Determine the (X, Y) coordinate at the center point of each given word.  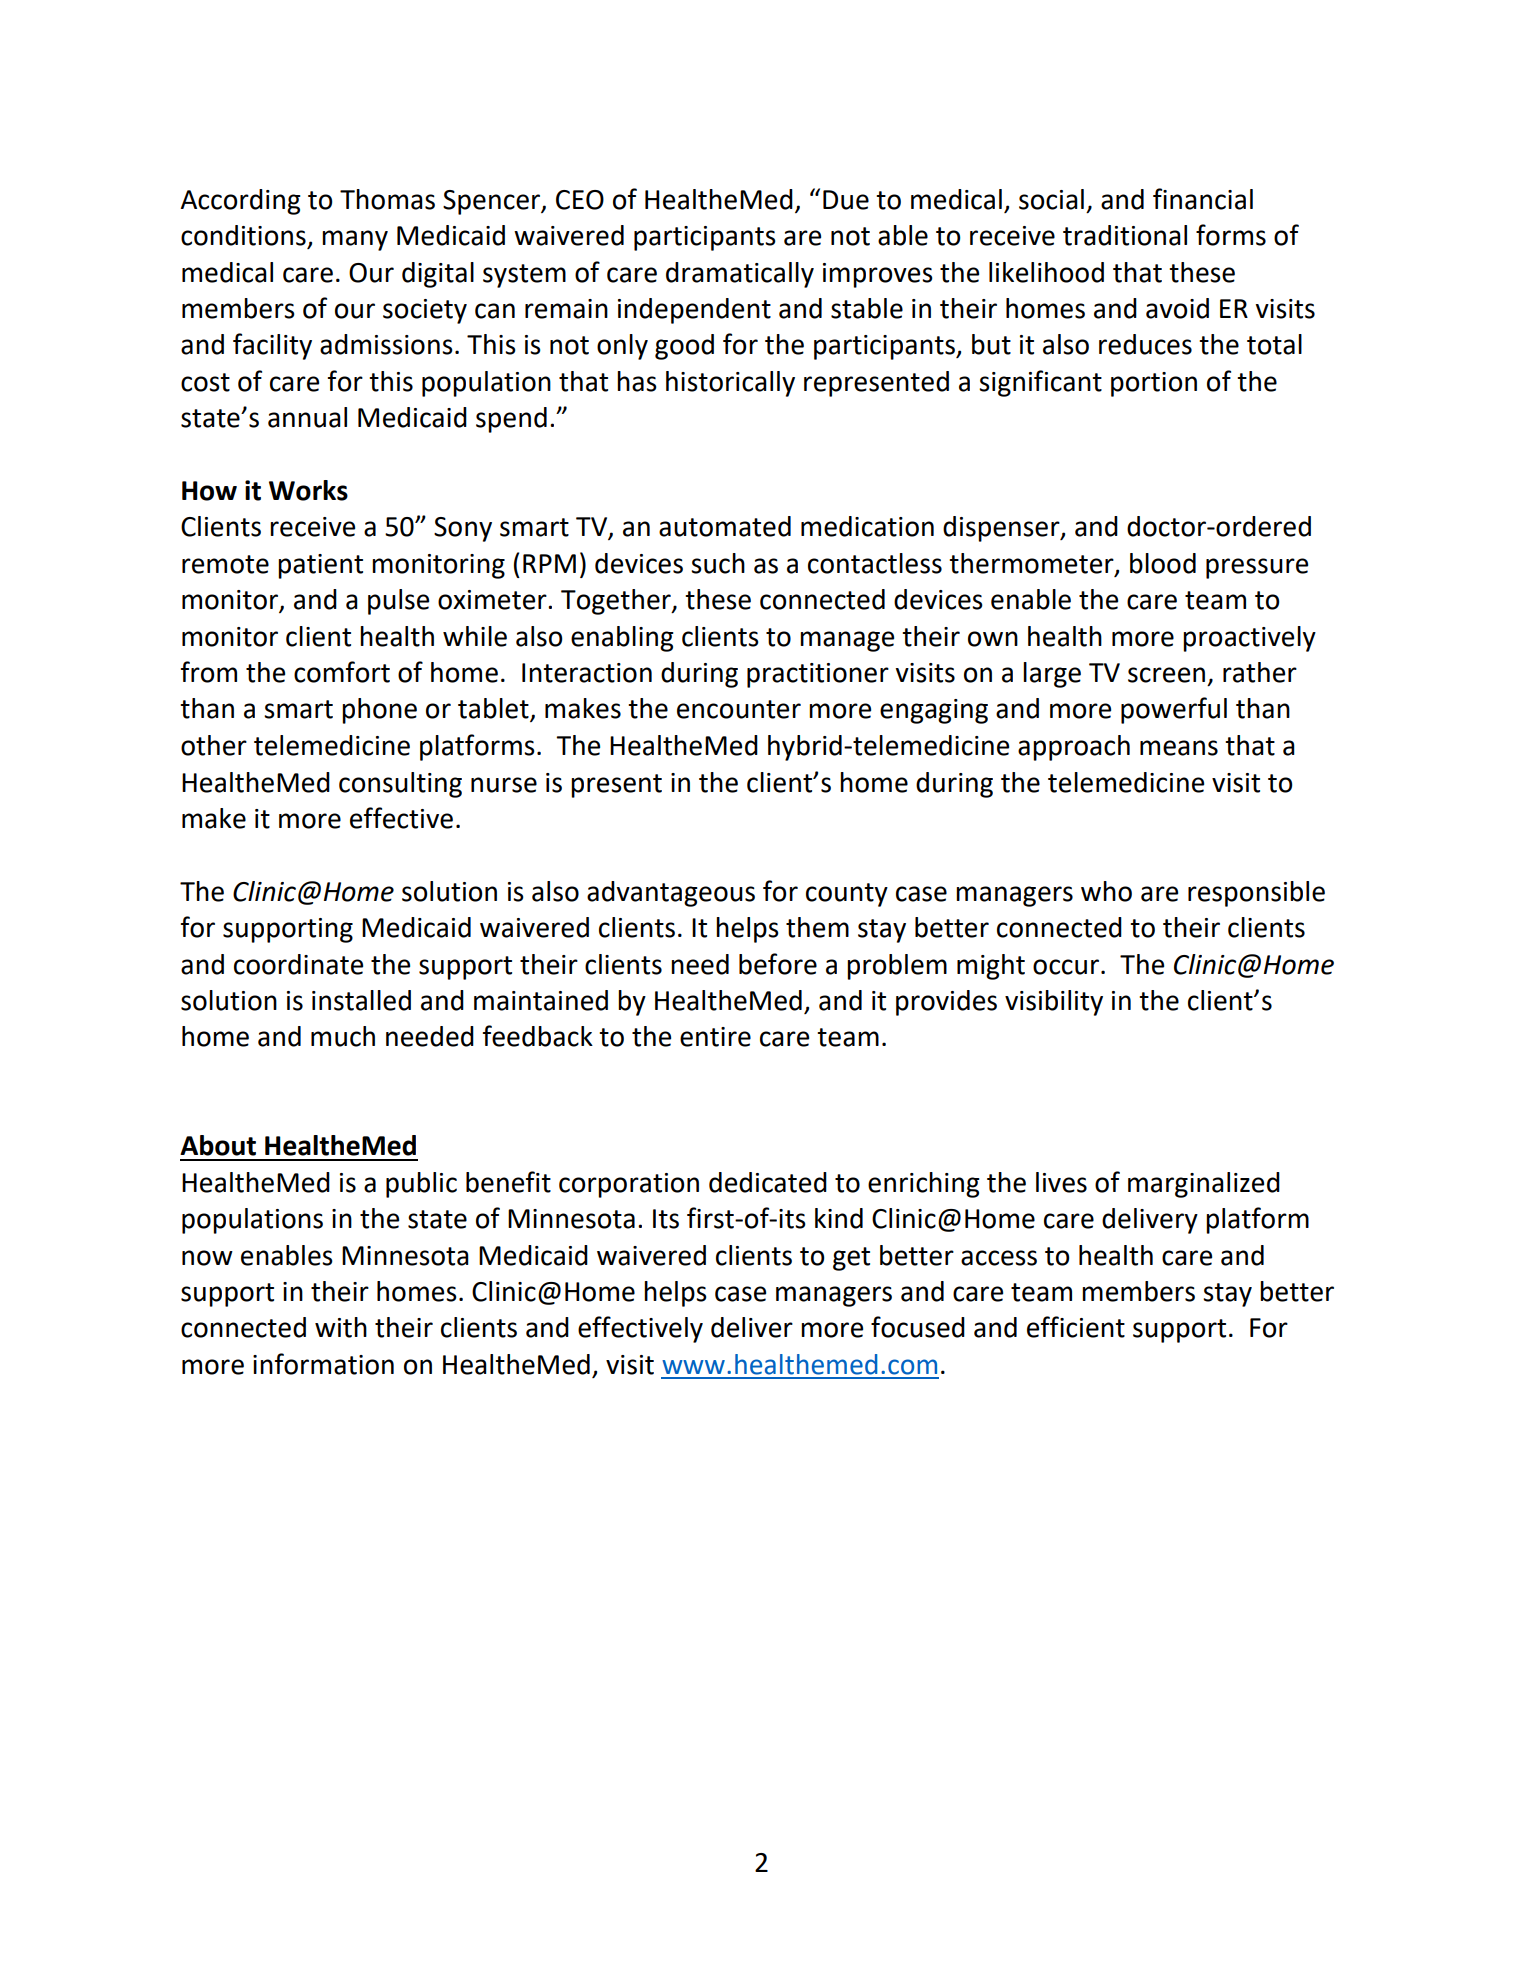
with (341, 1327)
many (355, 240)
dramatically (740, 275)
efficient (1076, 1327)
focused (918, 1327)
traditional (1125, 235)
